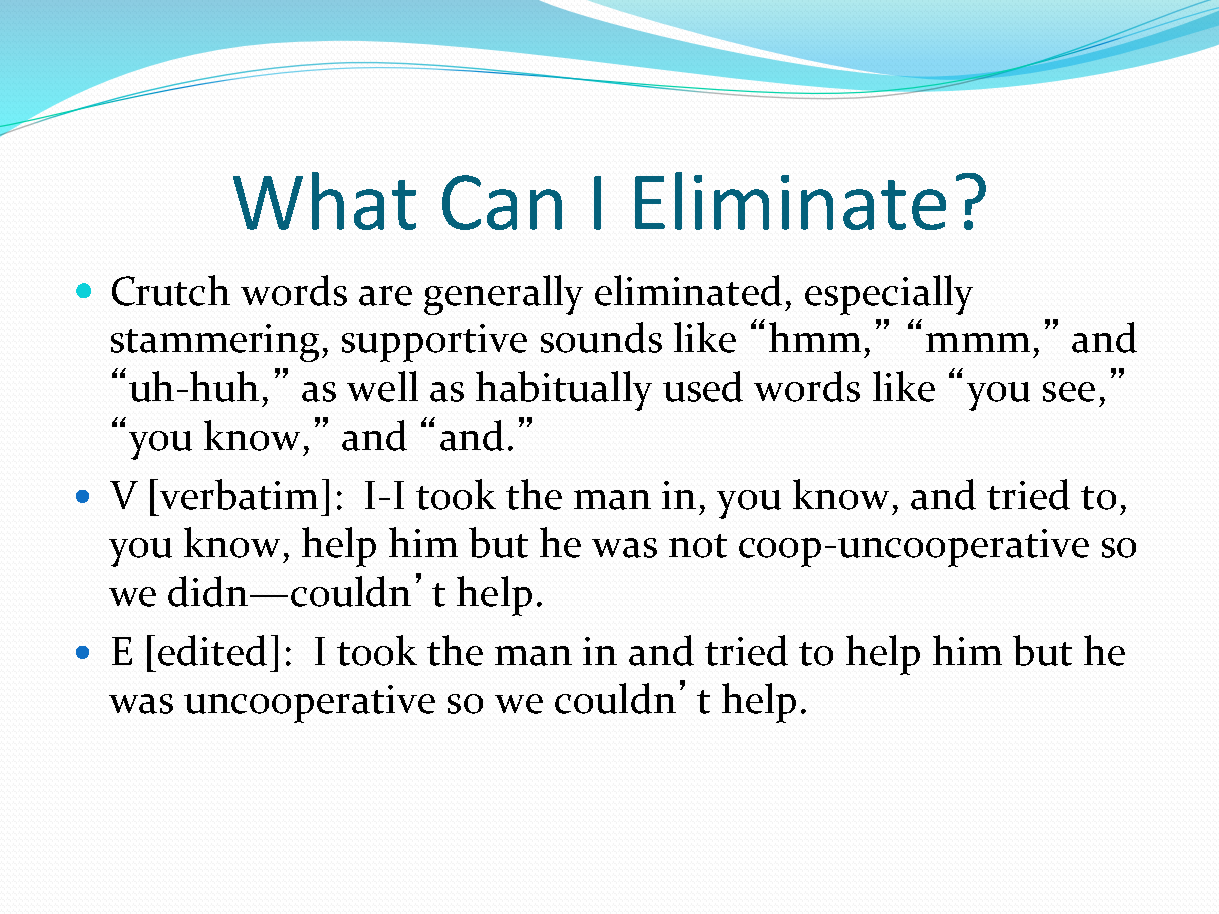 The image size is (1219, 914). What do you see at coordinates (502, 202) in the screenshot?
I see `Can` at bounding box center [502, 202].
